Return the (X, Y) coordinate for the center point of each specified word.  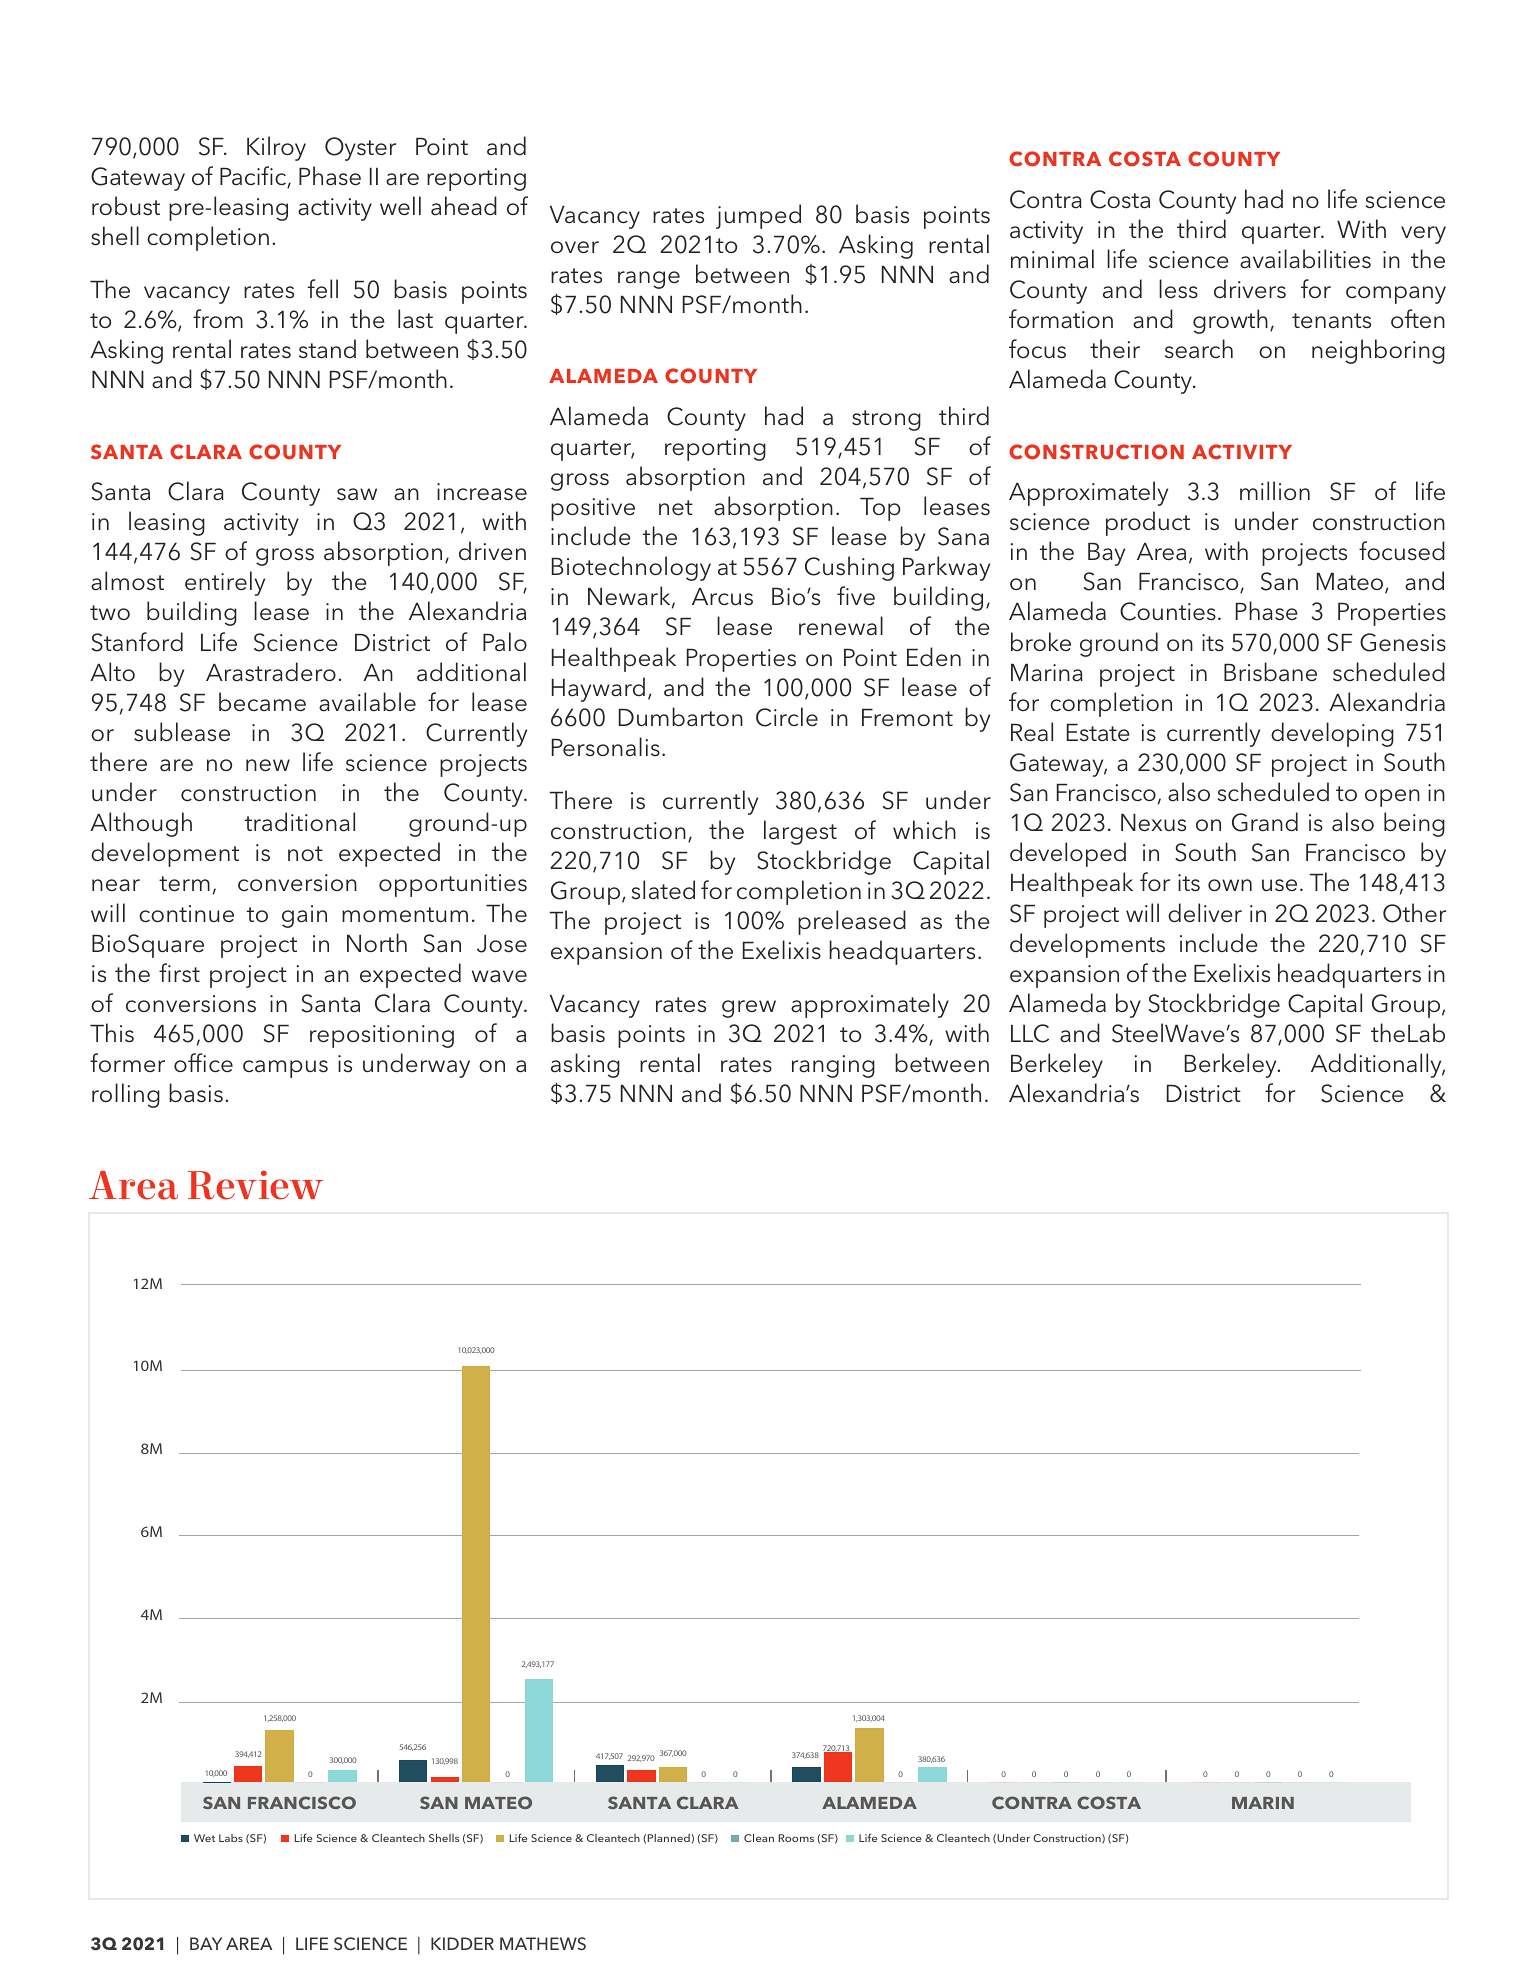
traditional (300, 822)
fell (323, 288)
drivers (1250, 289)
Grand (1265, 822)
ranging (833, 1066)
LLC (1030, 1033)
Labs (231, 1838)
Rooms (796, 1838)
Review (255, 1185)
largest (800, 832)
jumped (758, 216)
